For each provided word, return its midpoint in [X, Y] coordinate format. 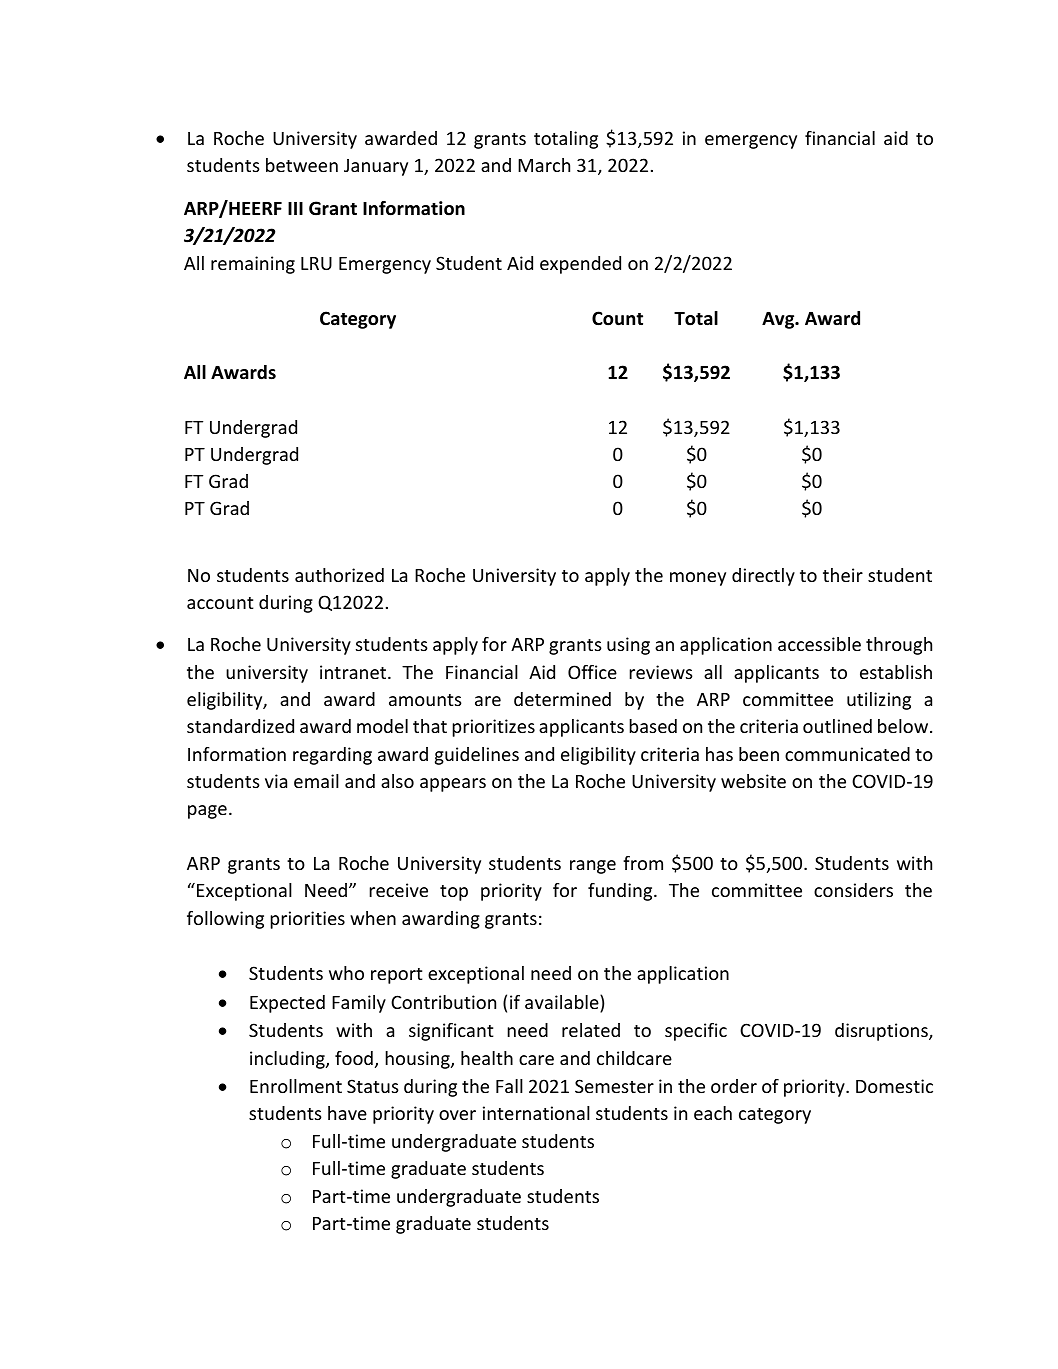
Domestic [894, 1086]
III [295, 208]
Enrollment [296, 1086]
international [536, 1113]
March [544, 165]
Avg [779, 320]
